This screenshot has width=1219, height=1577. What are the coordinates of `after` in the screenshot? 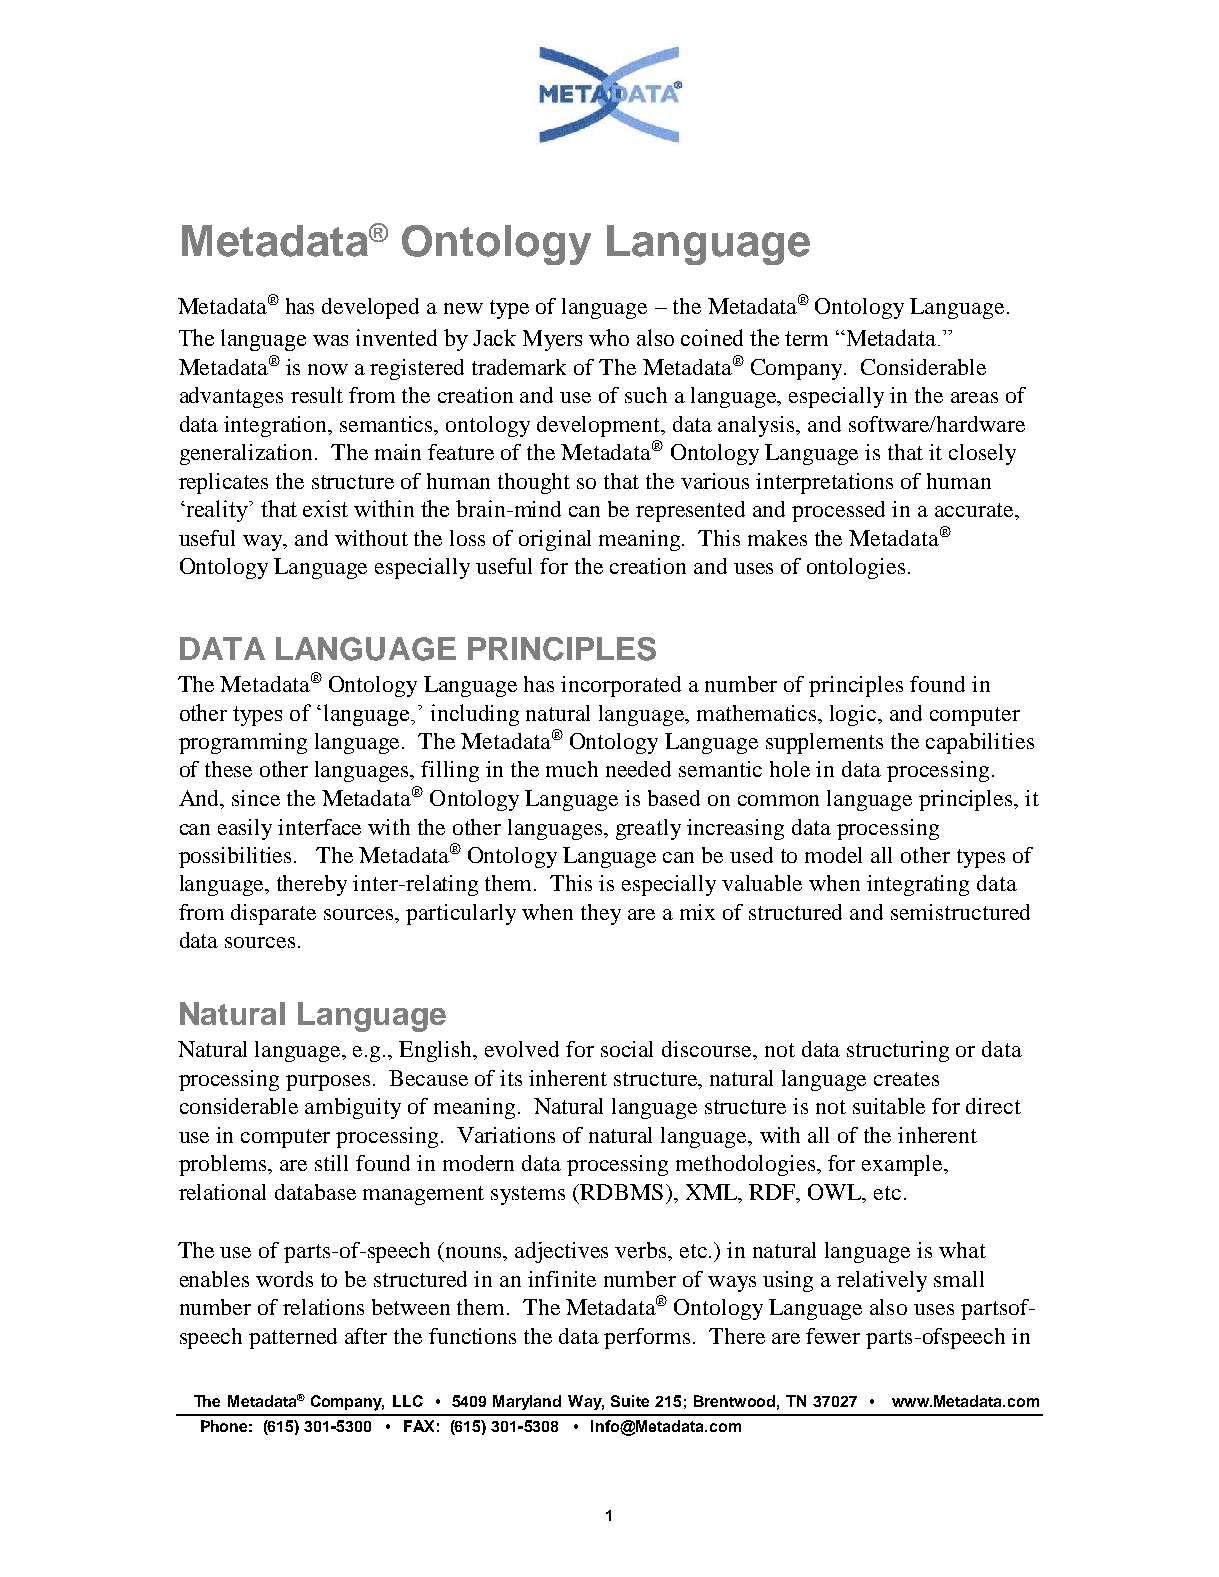 It's located at (366, 1336).
